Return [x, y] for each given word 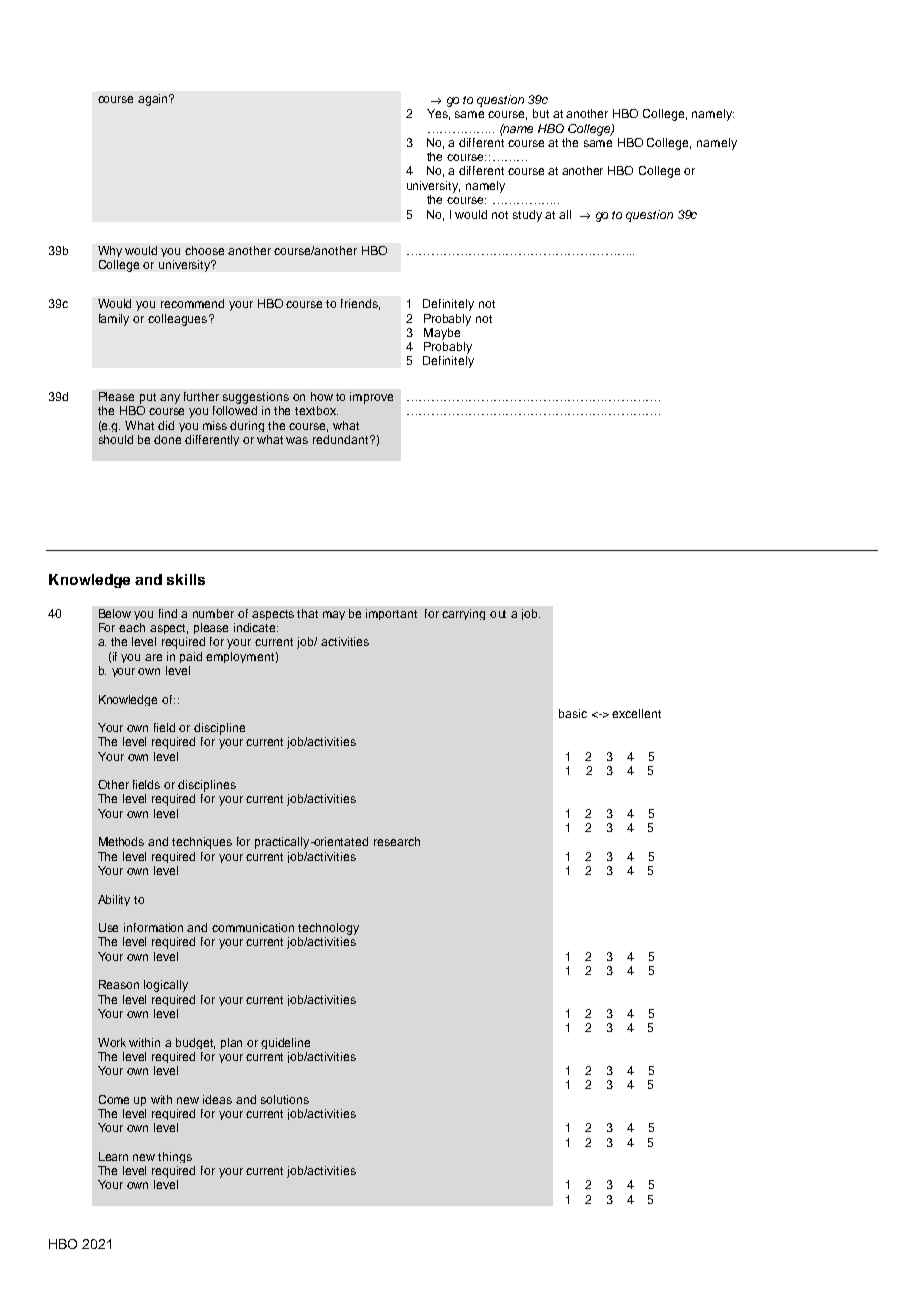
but [541, 113]
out [498, 614]
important [391, 614]
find [168, 613]
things [175, 1157]
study [527, 216]
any [170, 399]
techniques [202, 843]
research [397, 841]
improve [371, 398]
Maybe [442, 334]
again [154, 100]
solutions [285, 1099]
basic [573, 713]
